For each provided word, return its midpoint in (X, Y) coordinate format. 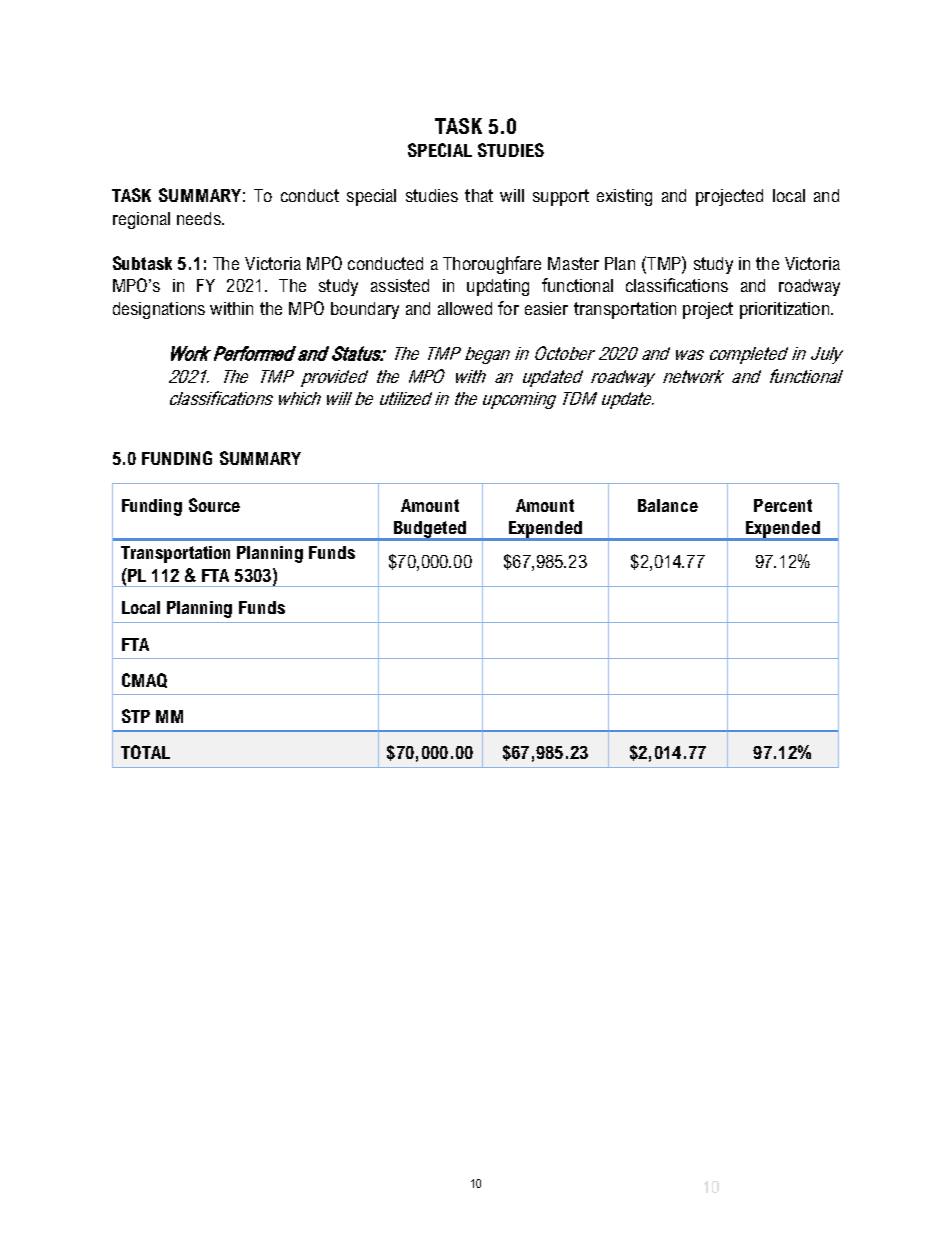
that (479, 195)
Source (214, 505)
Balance (668, 505)
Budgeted (430, 531)
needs (200, 218)
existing (624, 197)
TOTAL (145, 752)
